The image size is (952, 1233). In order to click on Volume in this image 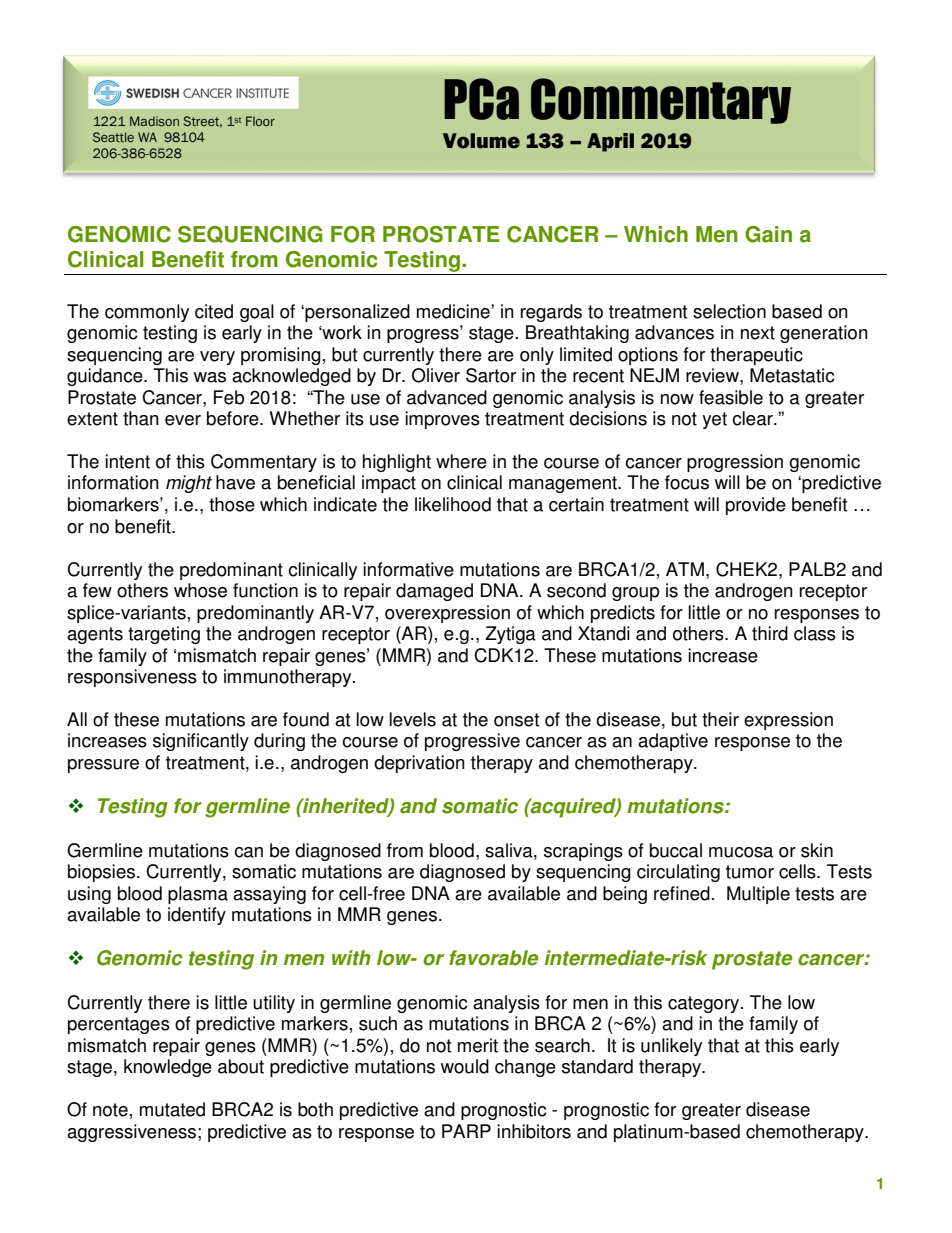, I will do `click(481, 141)`.
